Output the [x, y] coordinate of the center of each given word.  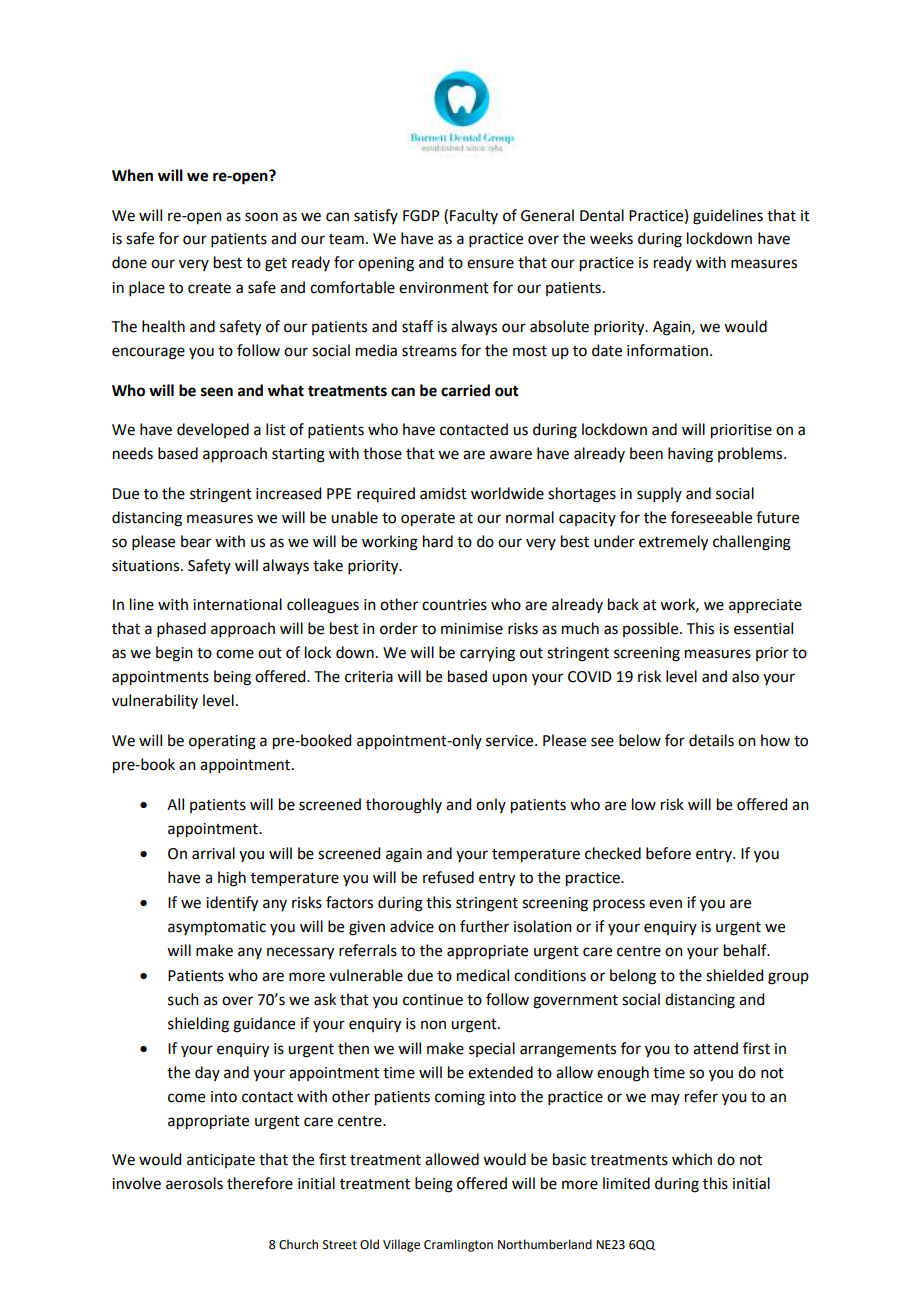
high [232, 879]
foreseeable [711, 517]
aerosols [194, 1183]
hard [438, 541]
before [668, 853]
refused [448, 877]
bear [196, 541]
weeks [611, 238]
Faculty [474, 216]
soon [261, 217]
